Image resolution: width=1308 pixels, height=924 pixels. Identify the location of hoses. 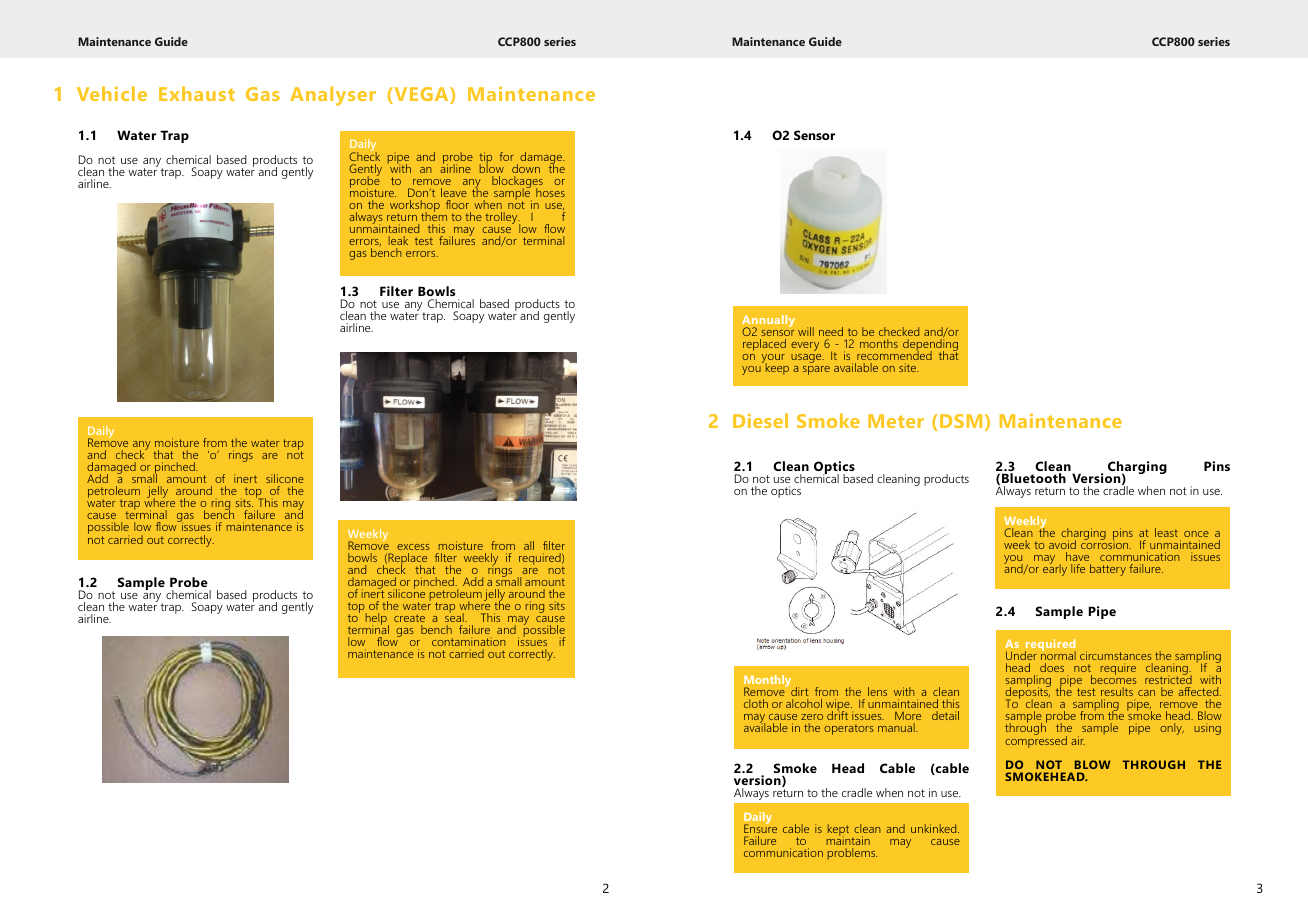
(550, 192).
